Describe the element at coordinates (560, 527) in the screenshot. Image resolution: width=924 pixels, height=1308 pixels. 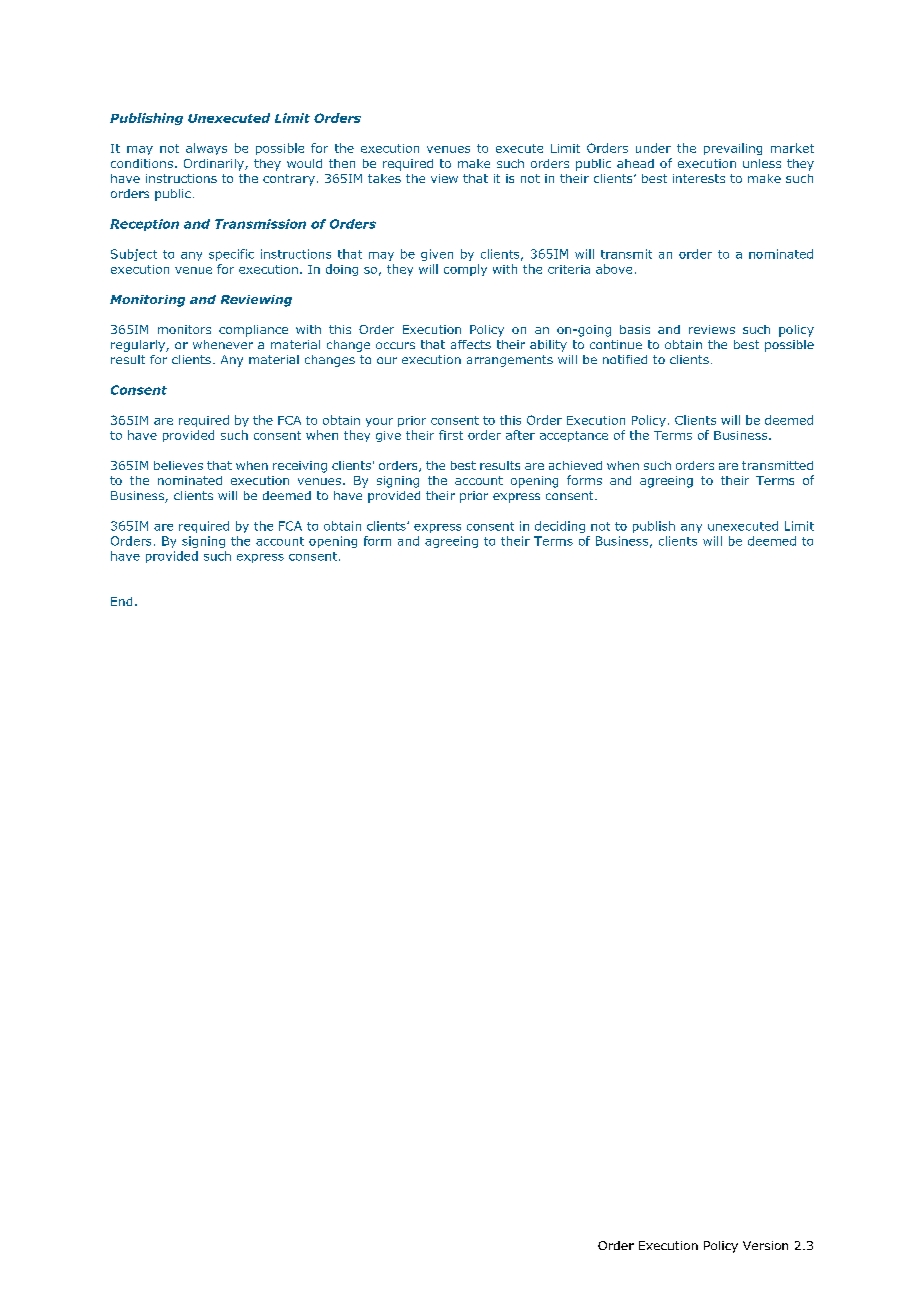
I see `deciding` at that location.
